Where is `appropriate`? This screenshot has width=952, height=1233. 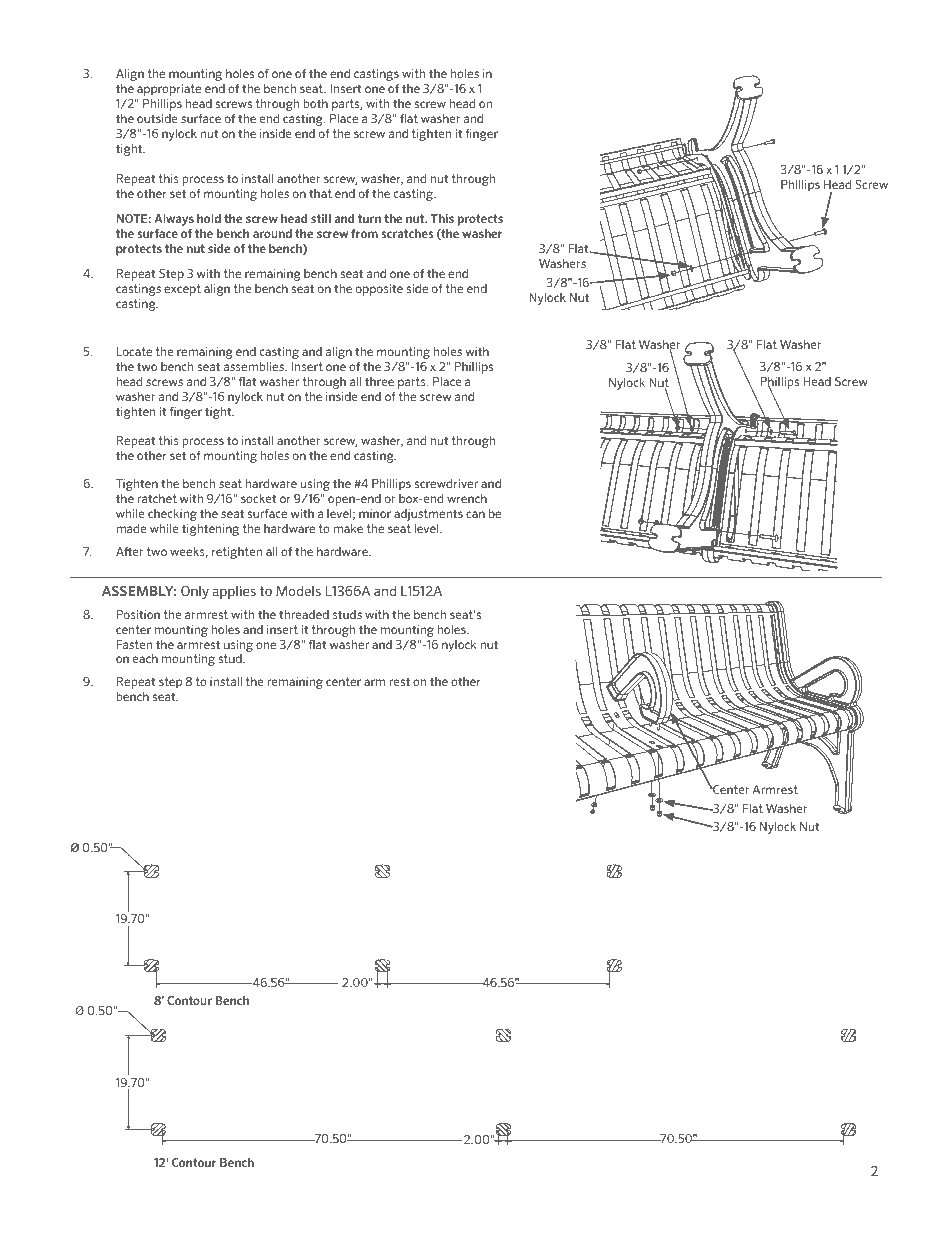
appropriate is located at coordinates (169, 90).
